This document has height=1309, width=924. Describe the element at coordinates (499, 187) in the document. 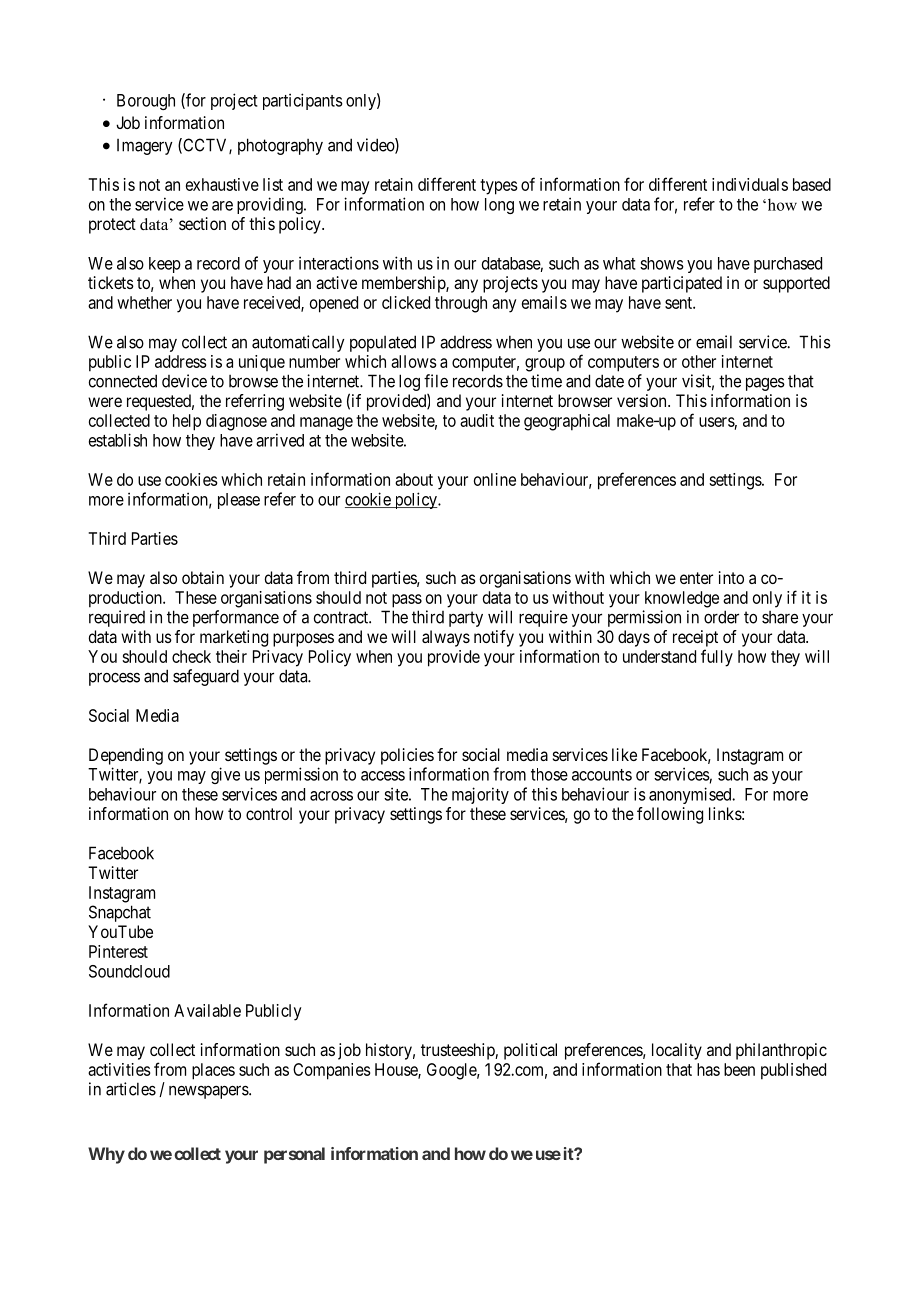

I see `types` at that location.
